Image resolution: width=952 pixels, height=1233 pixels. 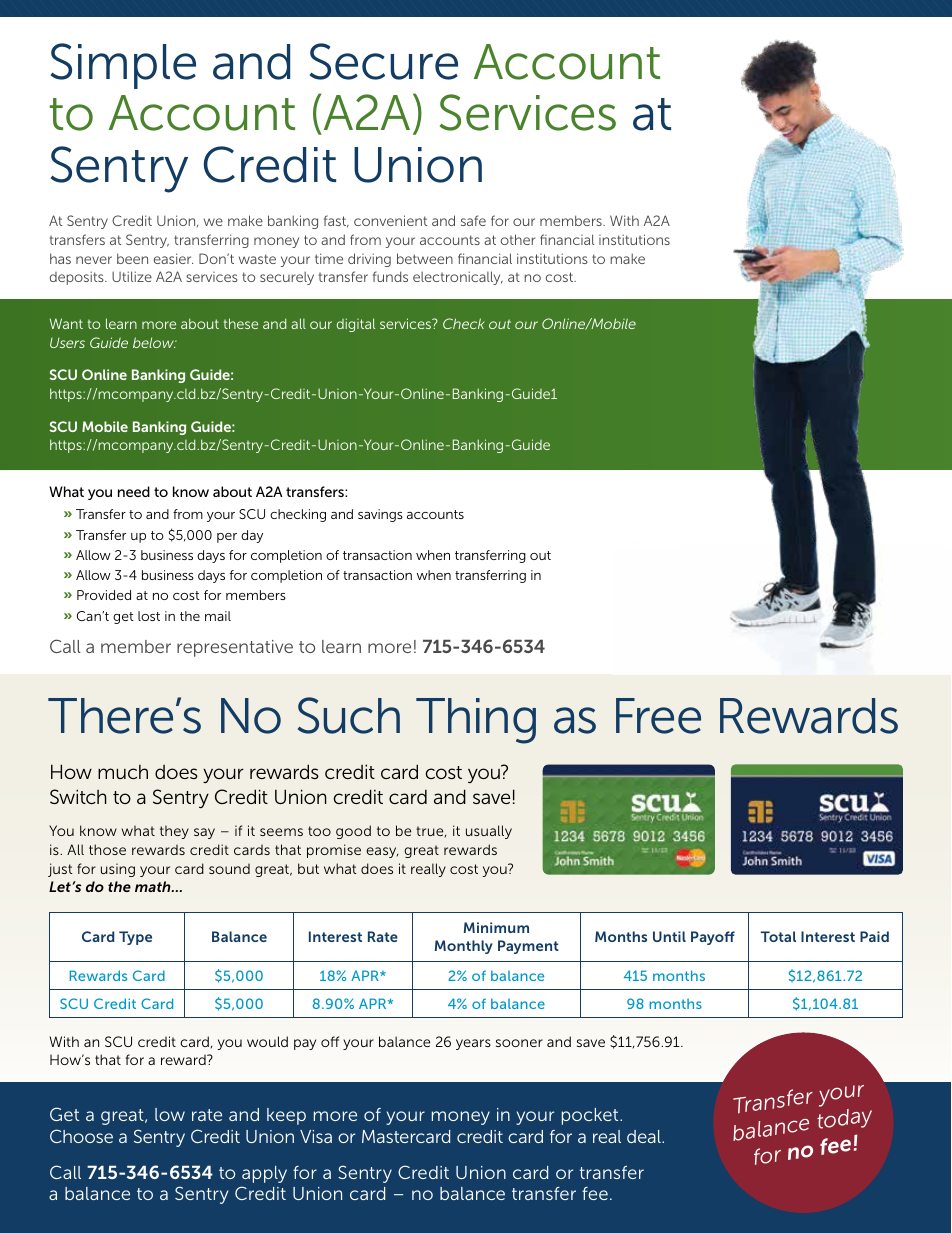 What do you see at coordinates (123, 772) in the page?
I see `much` at bounding box center [123, 772].
